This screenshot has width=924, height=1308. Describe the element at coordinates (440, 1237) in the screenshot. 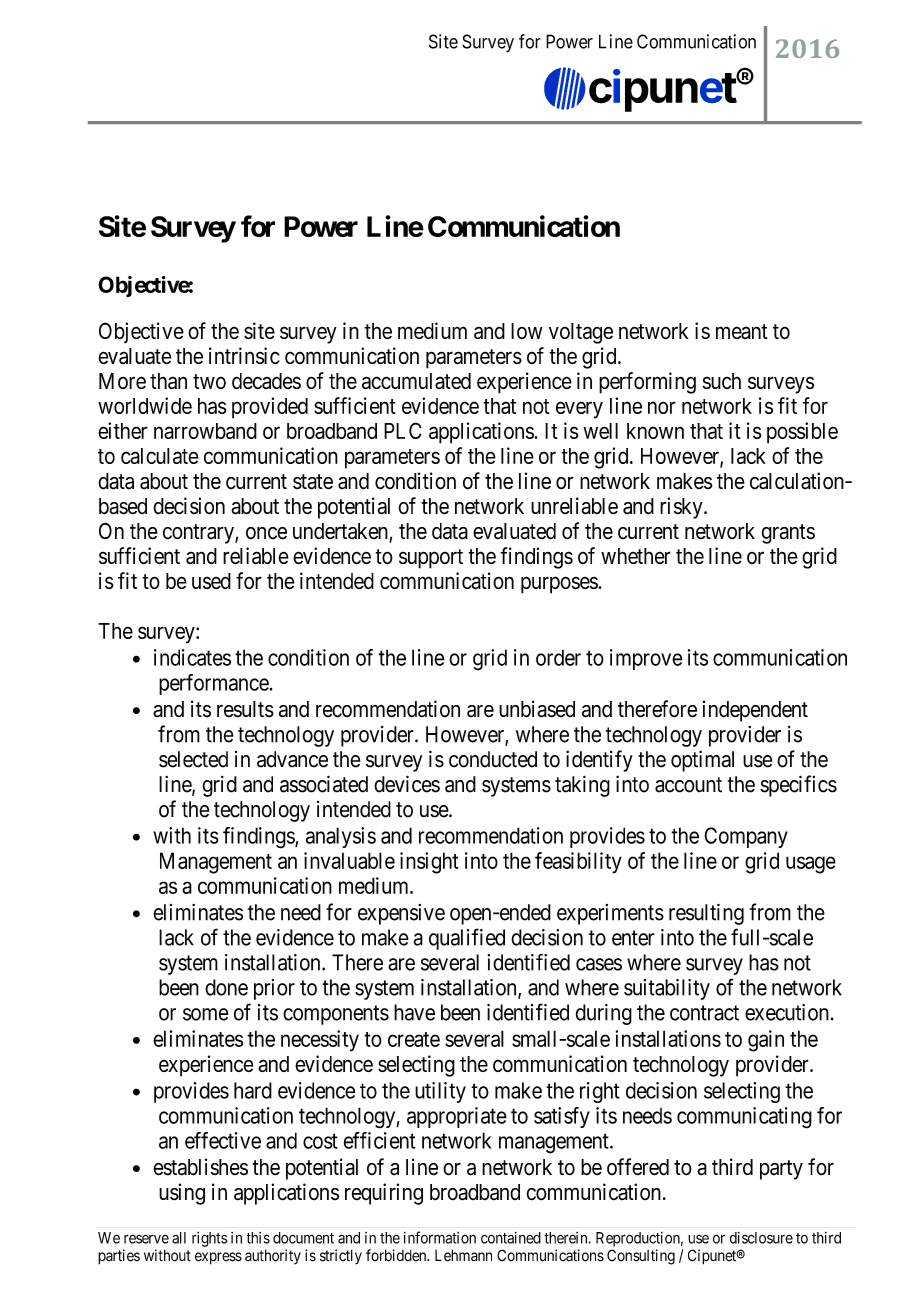

I see `information` at that location.
